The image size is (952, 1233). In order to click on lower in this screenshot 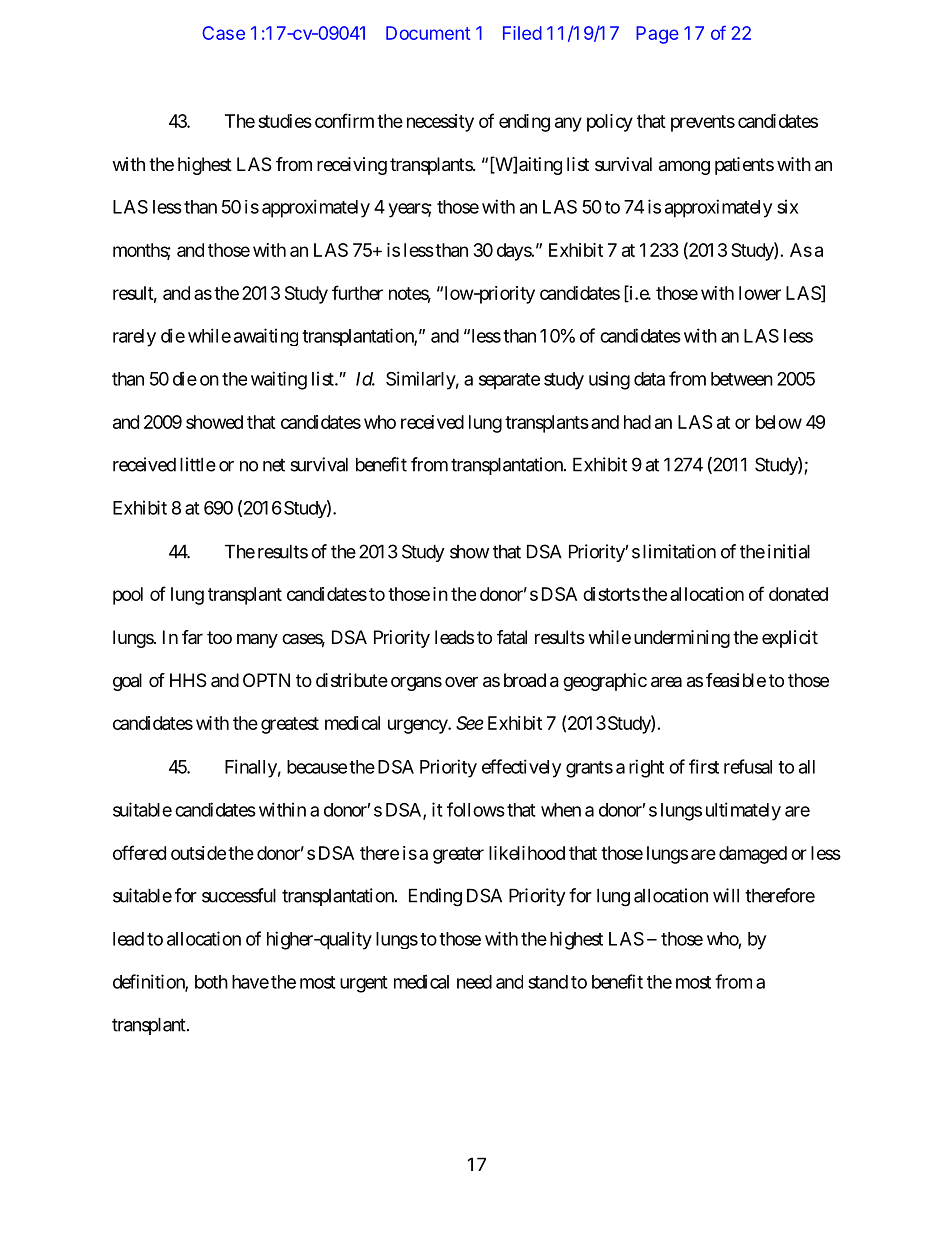, I will do `click(760, 293)`.
